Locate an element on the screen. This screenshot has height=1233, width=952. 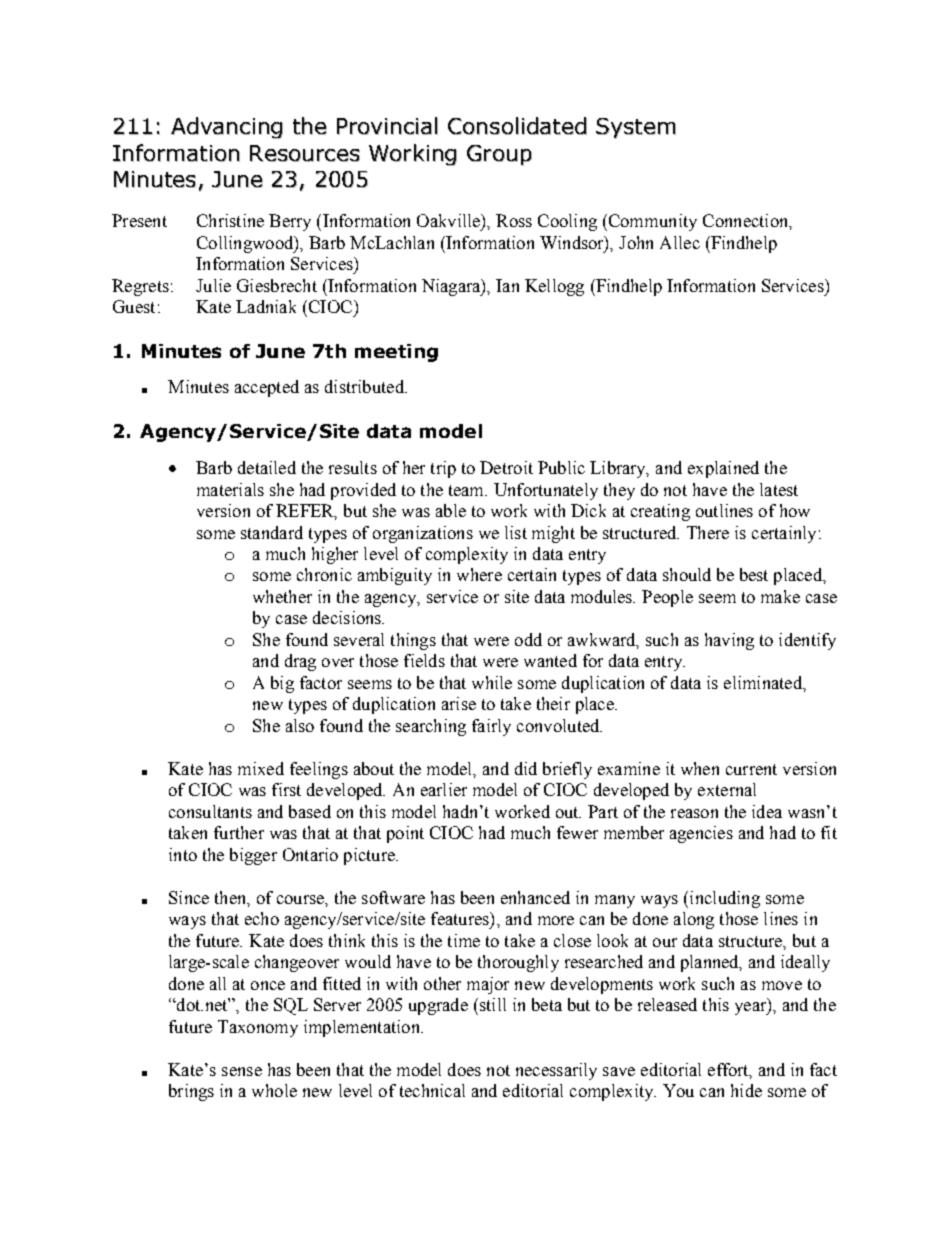
Collingwood is located at coordinates (246, 244).
